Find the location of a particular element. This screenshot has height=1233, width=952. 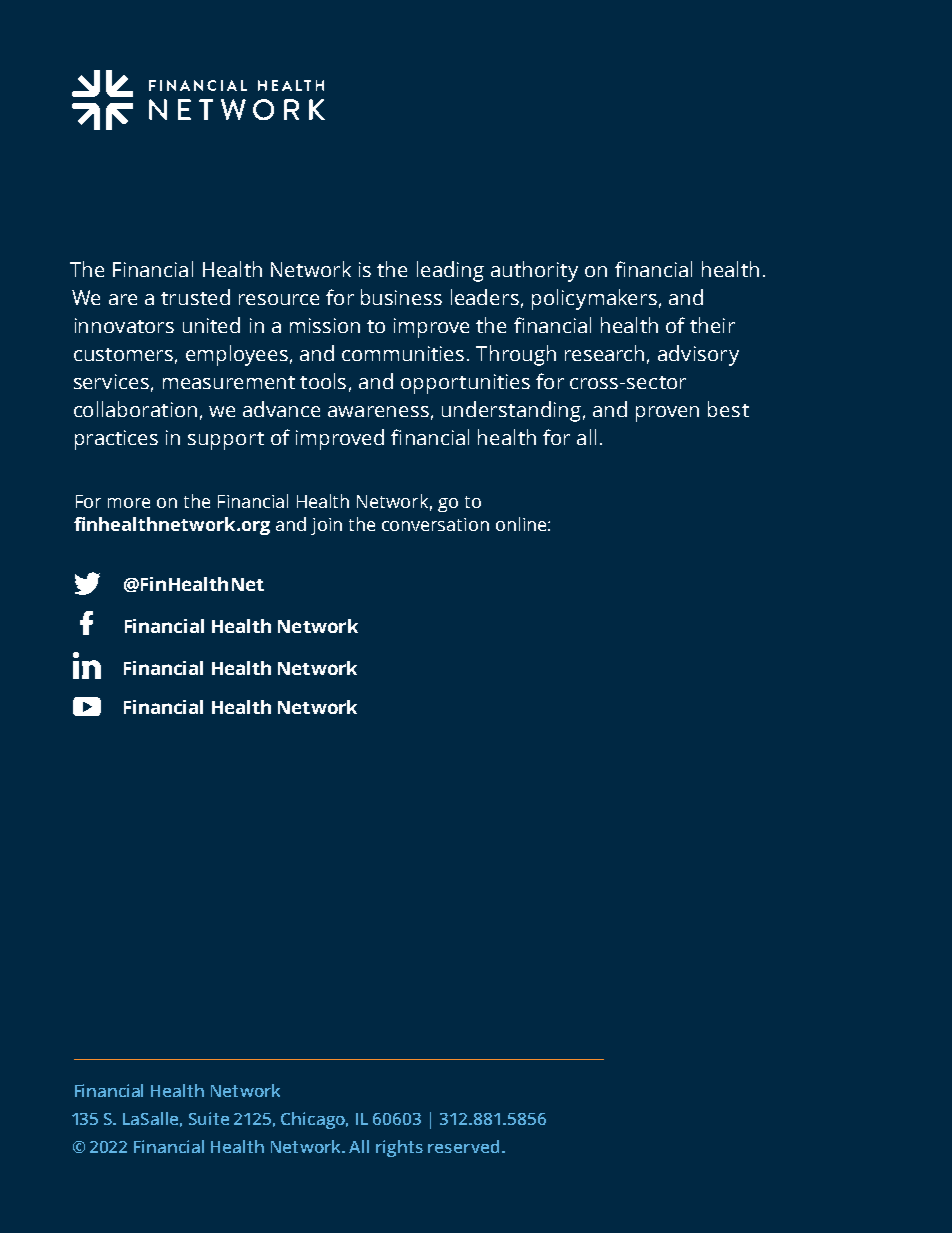

Suite is located at coordinates (209, 1118).
